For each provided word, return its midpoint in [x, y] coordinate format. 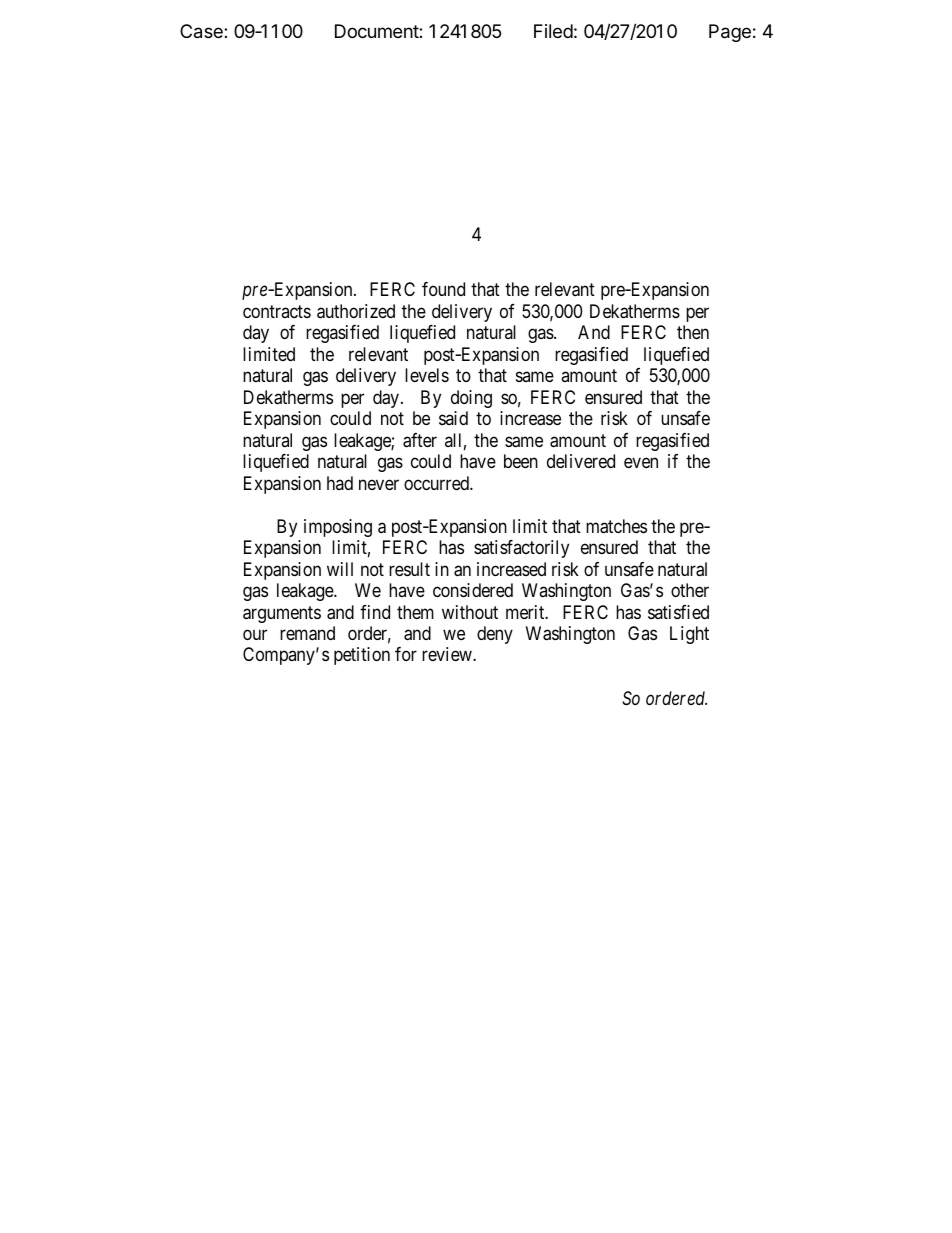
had [340, 483]
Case [202, 31]
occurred [437, 483]
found [443, 289]
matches [616, 526]
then [693, 332]
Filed [553, 31]
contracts [277, 311]
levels [427, 375]
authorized [356, 311]
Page [730, 33]
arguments [282, 614]
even [641, 463]
